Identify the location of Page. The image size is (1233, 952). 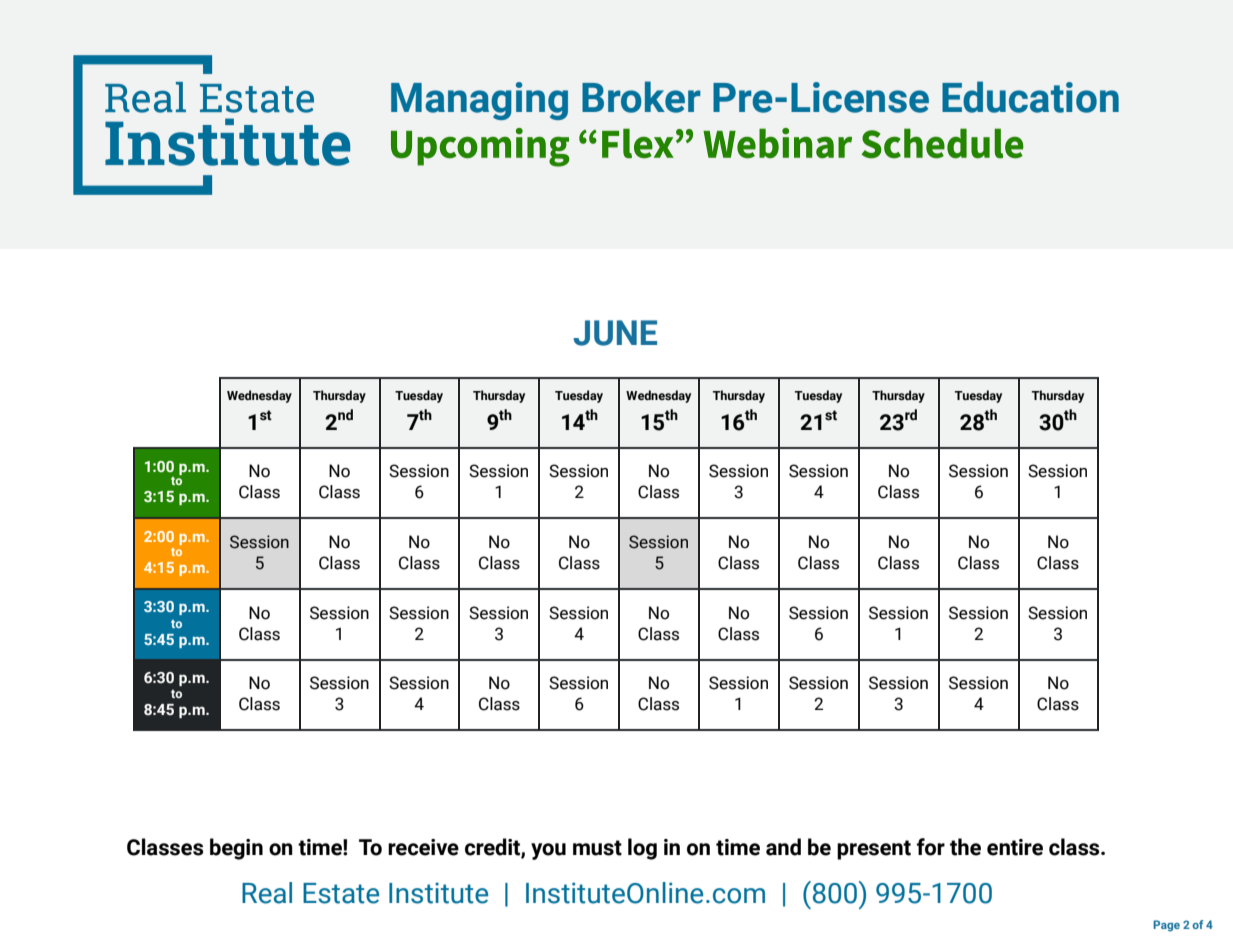
(1166, 926).
